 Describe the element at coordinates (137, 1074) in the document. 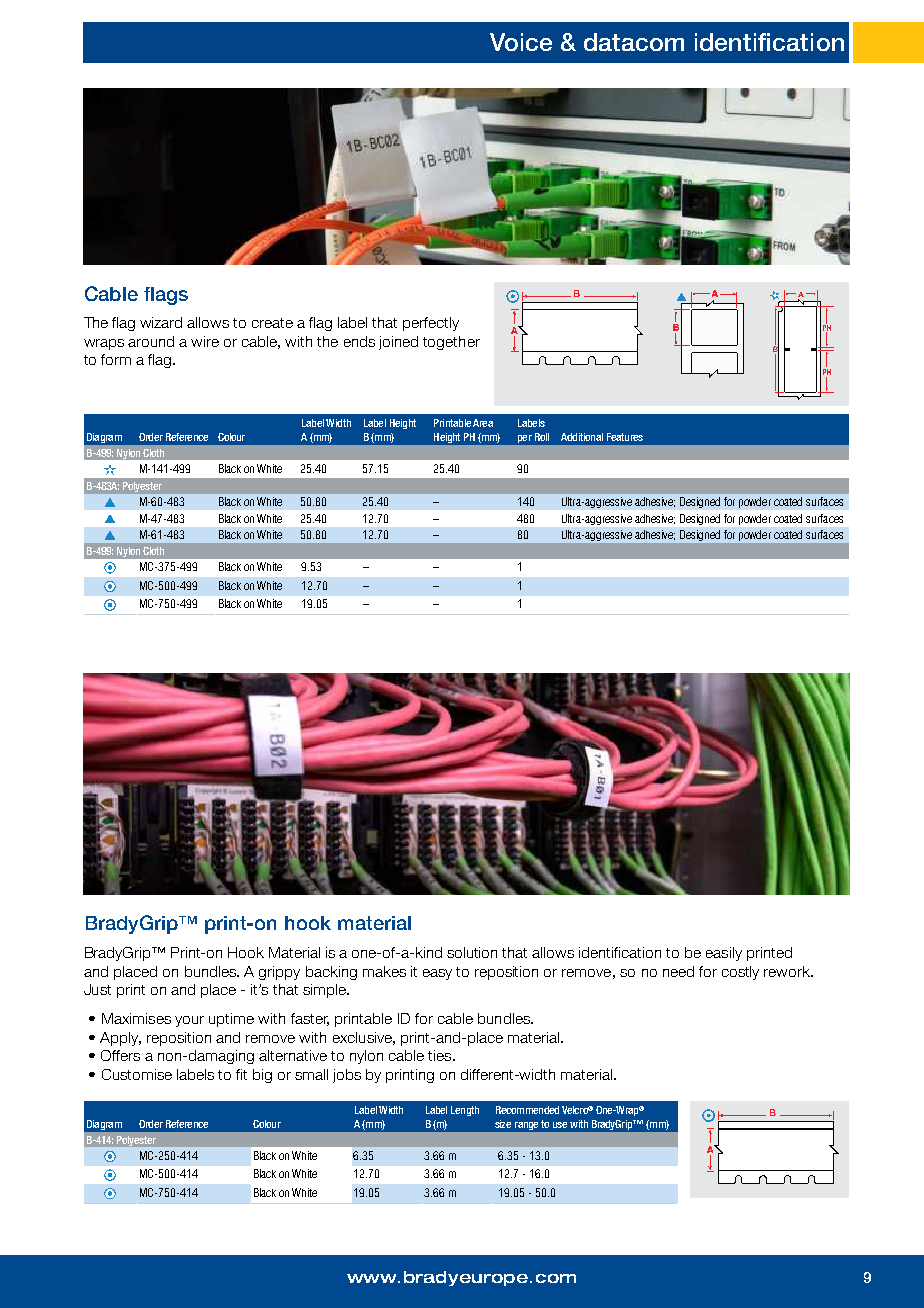

I see `Customise` at that location.
